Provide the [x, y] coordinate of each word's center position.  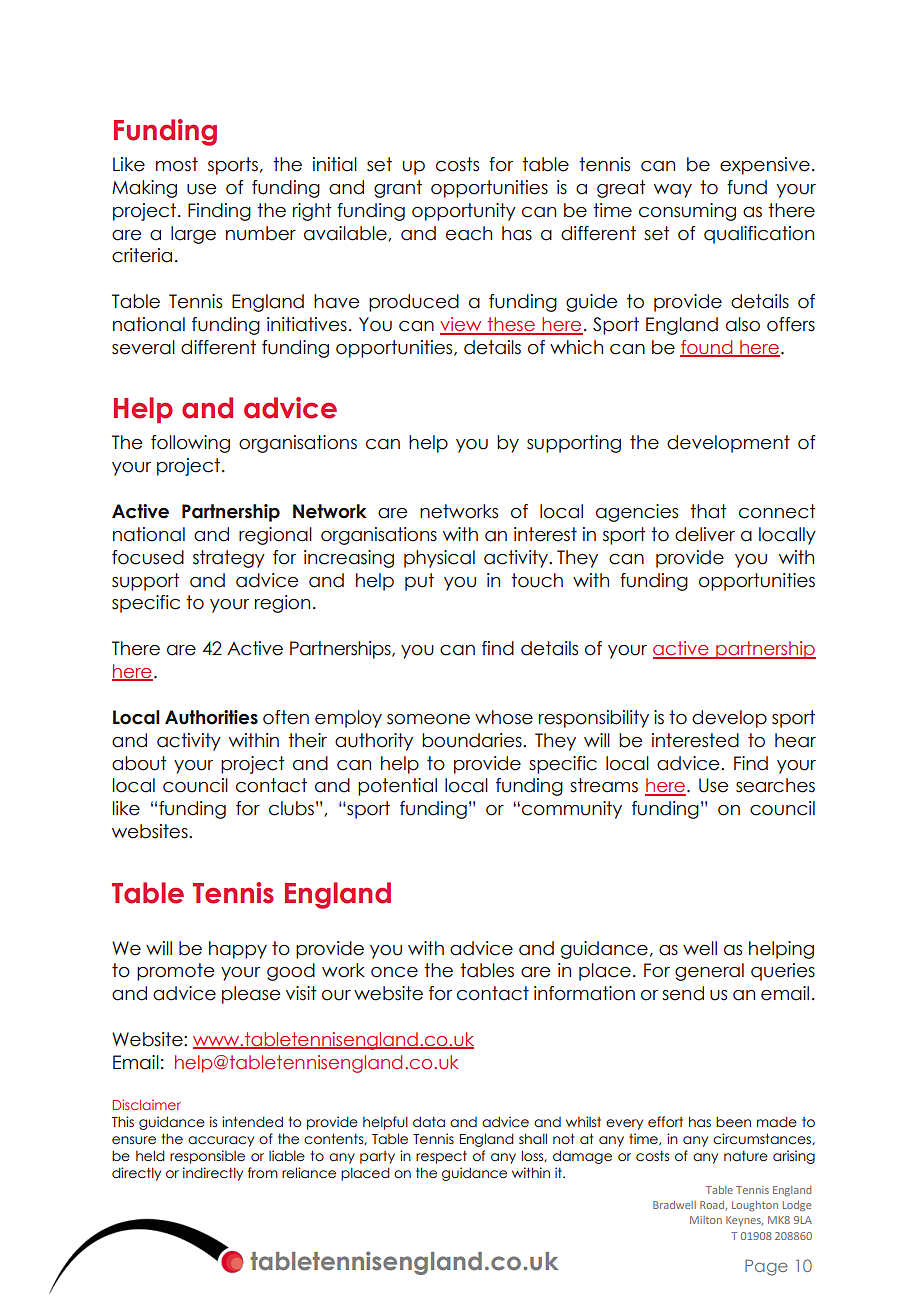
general [709, 972]
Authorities [211, 717]
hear [795, 740]
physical [439, 559]
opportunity [464, 212]
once [394, 972]
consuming [687, 212]
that [708, 511]
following [190, 444]
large [193, 235]
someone [428, 719]
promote [175, 972]
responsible [207, 1157]
